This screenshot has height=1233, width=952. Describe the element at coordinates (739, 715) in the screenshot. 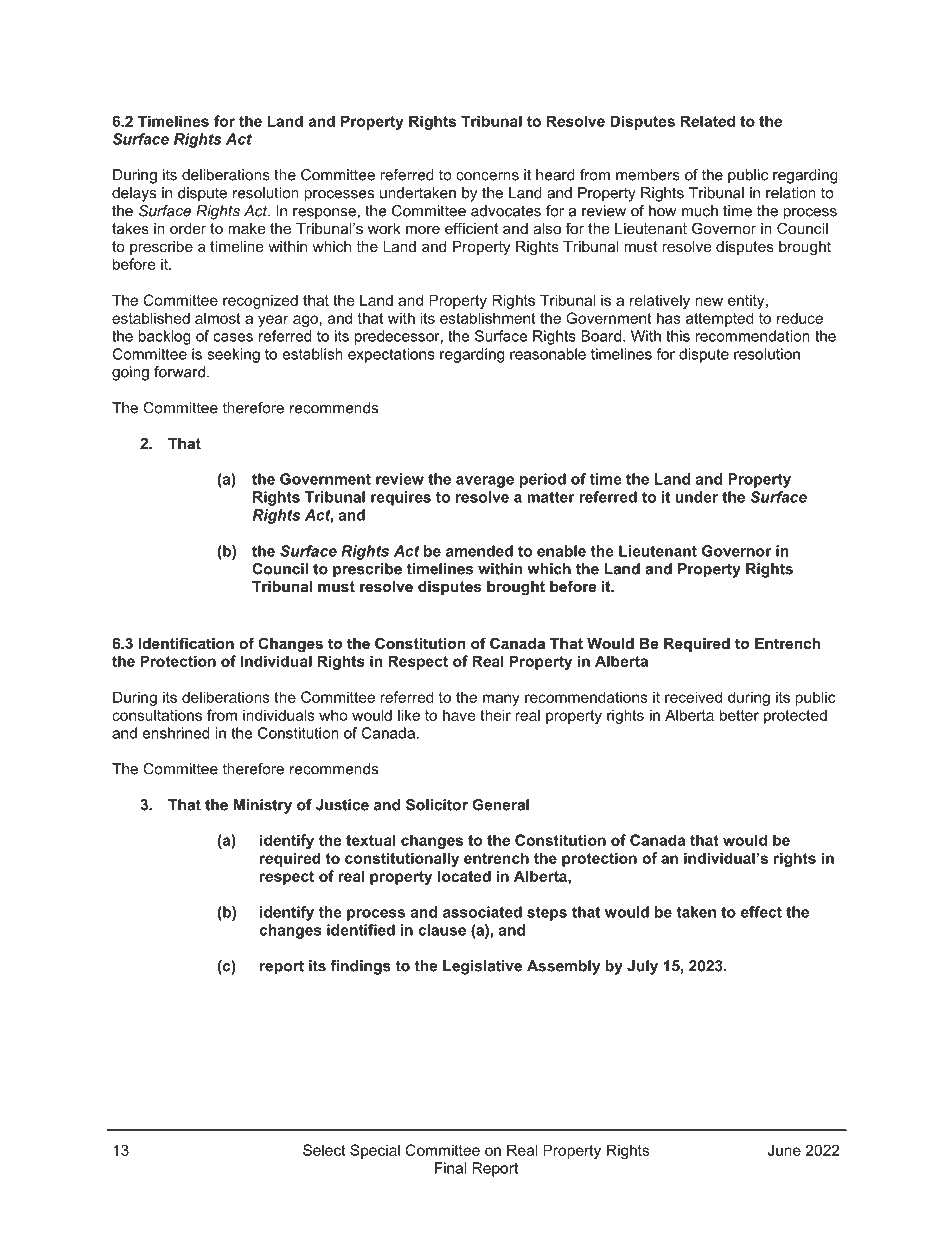

I see `better` at that location.
